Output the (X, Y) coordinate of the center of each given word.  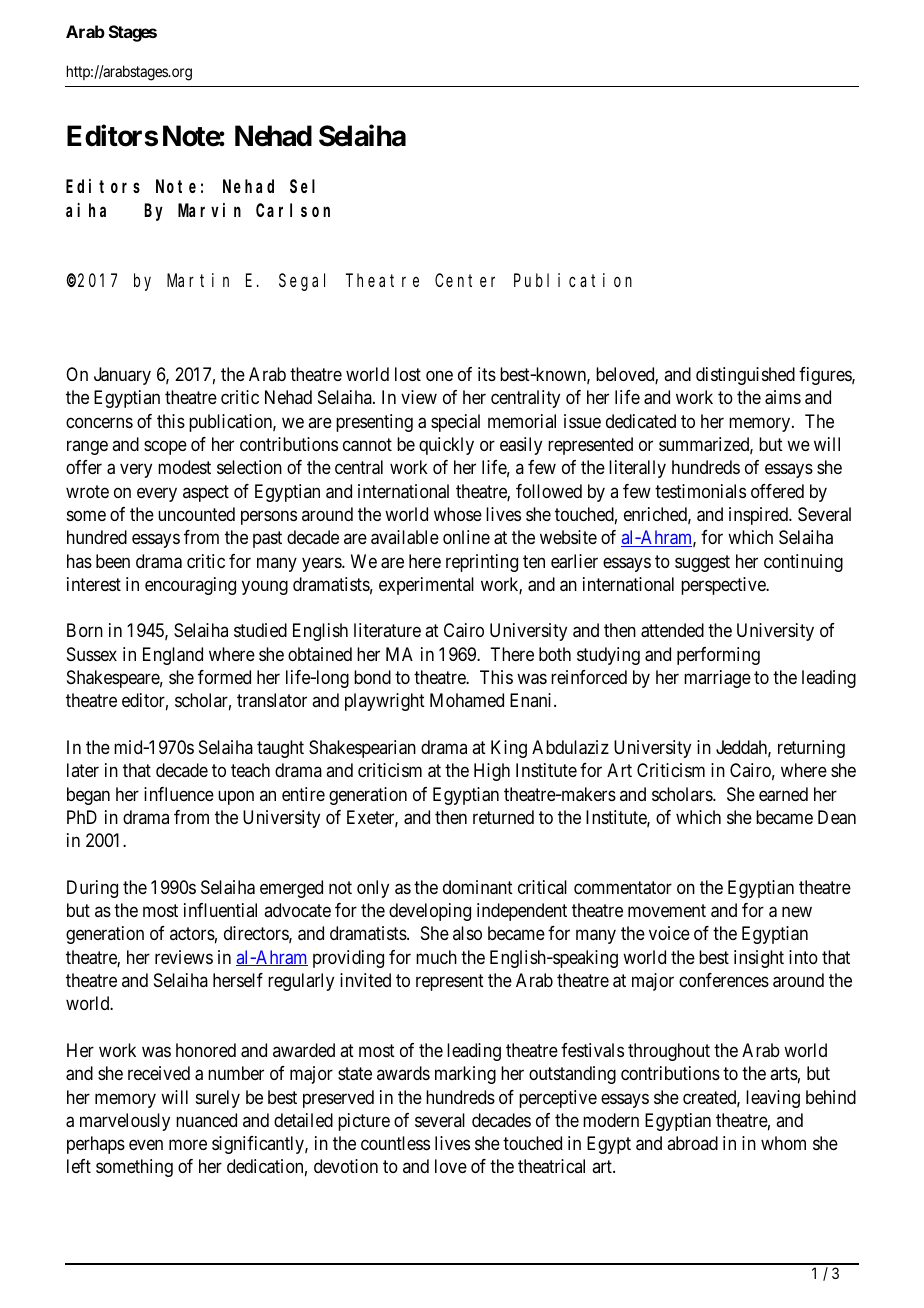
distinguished (745, 376)
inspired (759, 516)
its (487, 374)
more (188, 1145)
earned (783, 794)
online (466, 537)
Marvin (209, 210)
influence (179, 794)
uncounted (196, 514)
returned (503, 817)
